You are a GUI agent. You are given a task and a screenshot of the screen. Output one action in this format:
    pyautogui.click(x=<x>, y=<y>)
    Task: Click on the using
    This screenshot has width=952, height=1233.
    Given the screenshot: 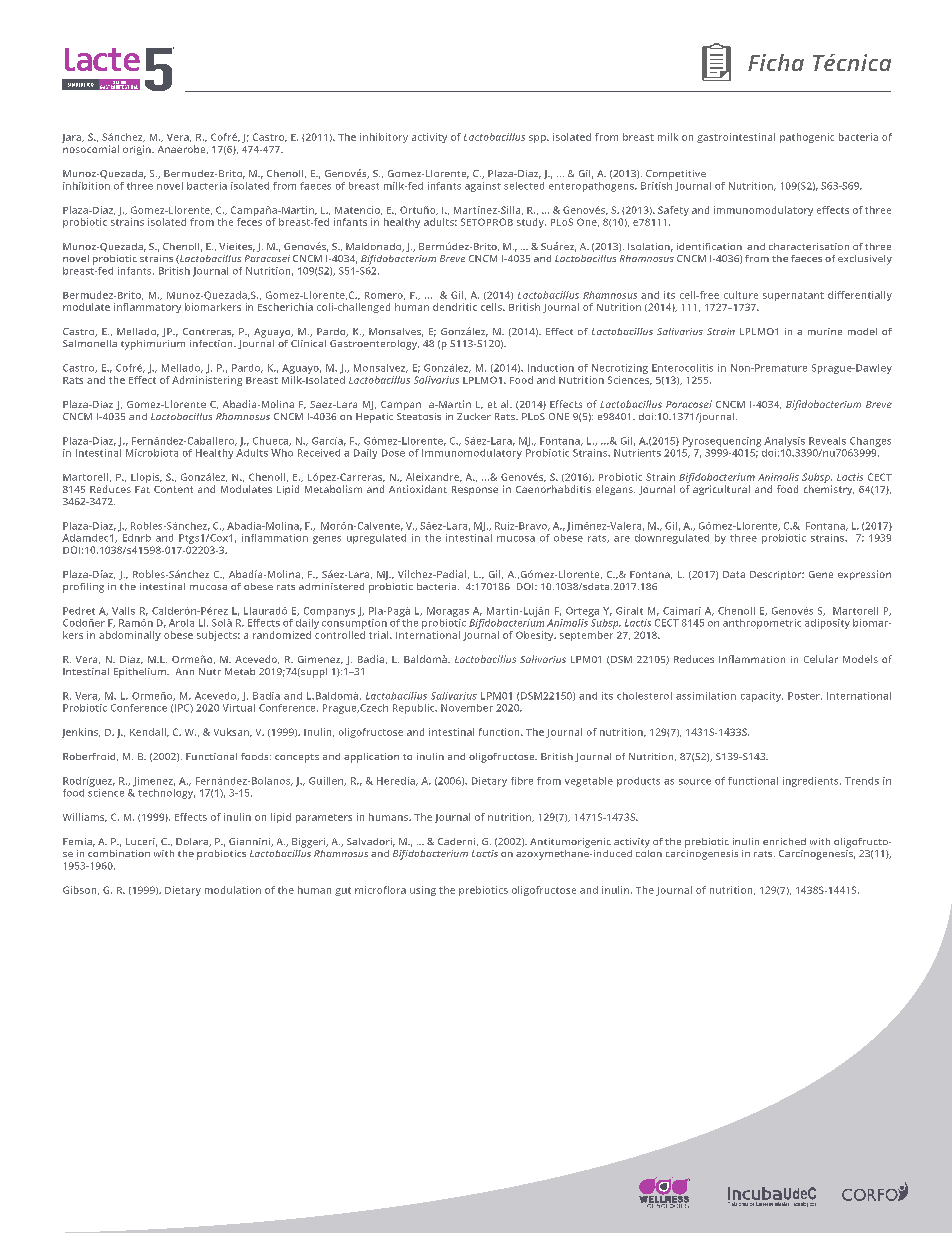 What is the action you would take?
    pyautogui.click(x=423, y=891)
